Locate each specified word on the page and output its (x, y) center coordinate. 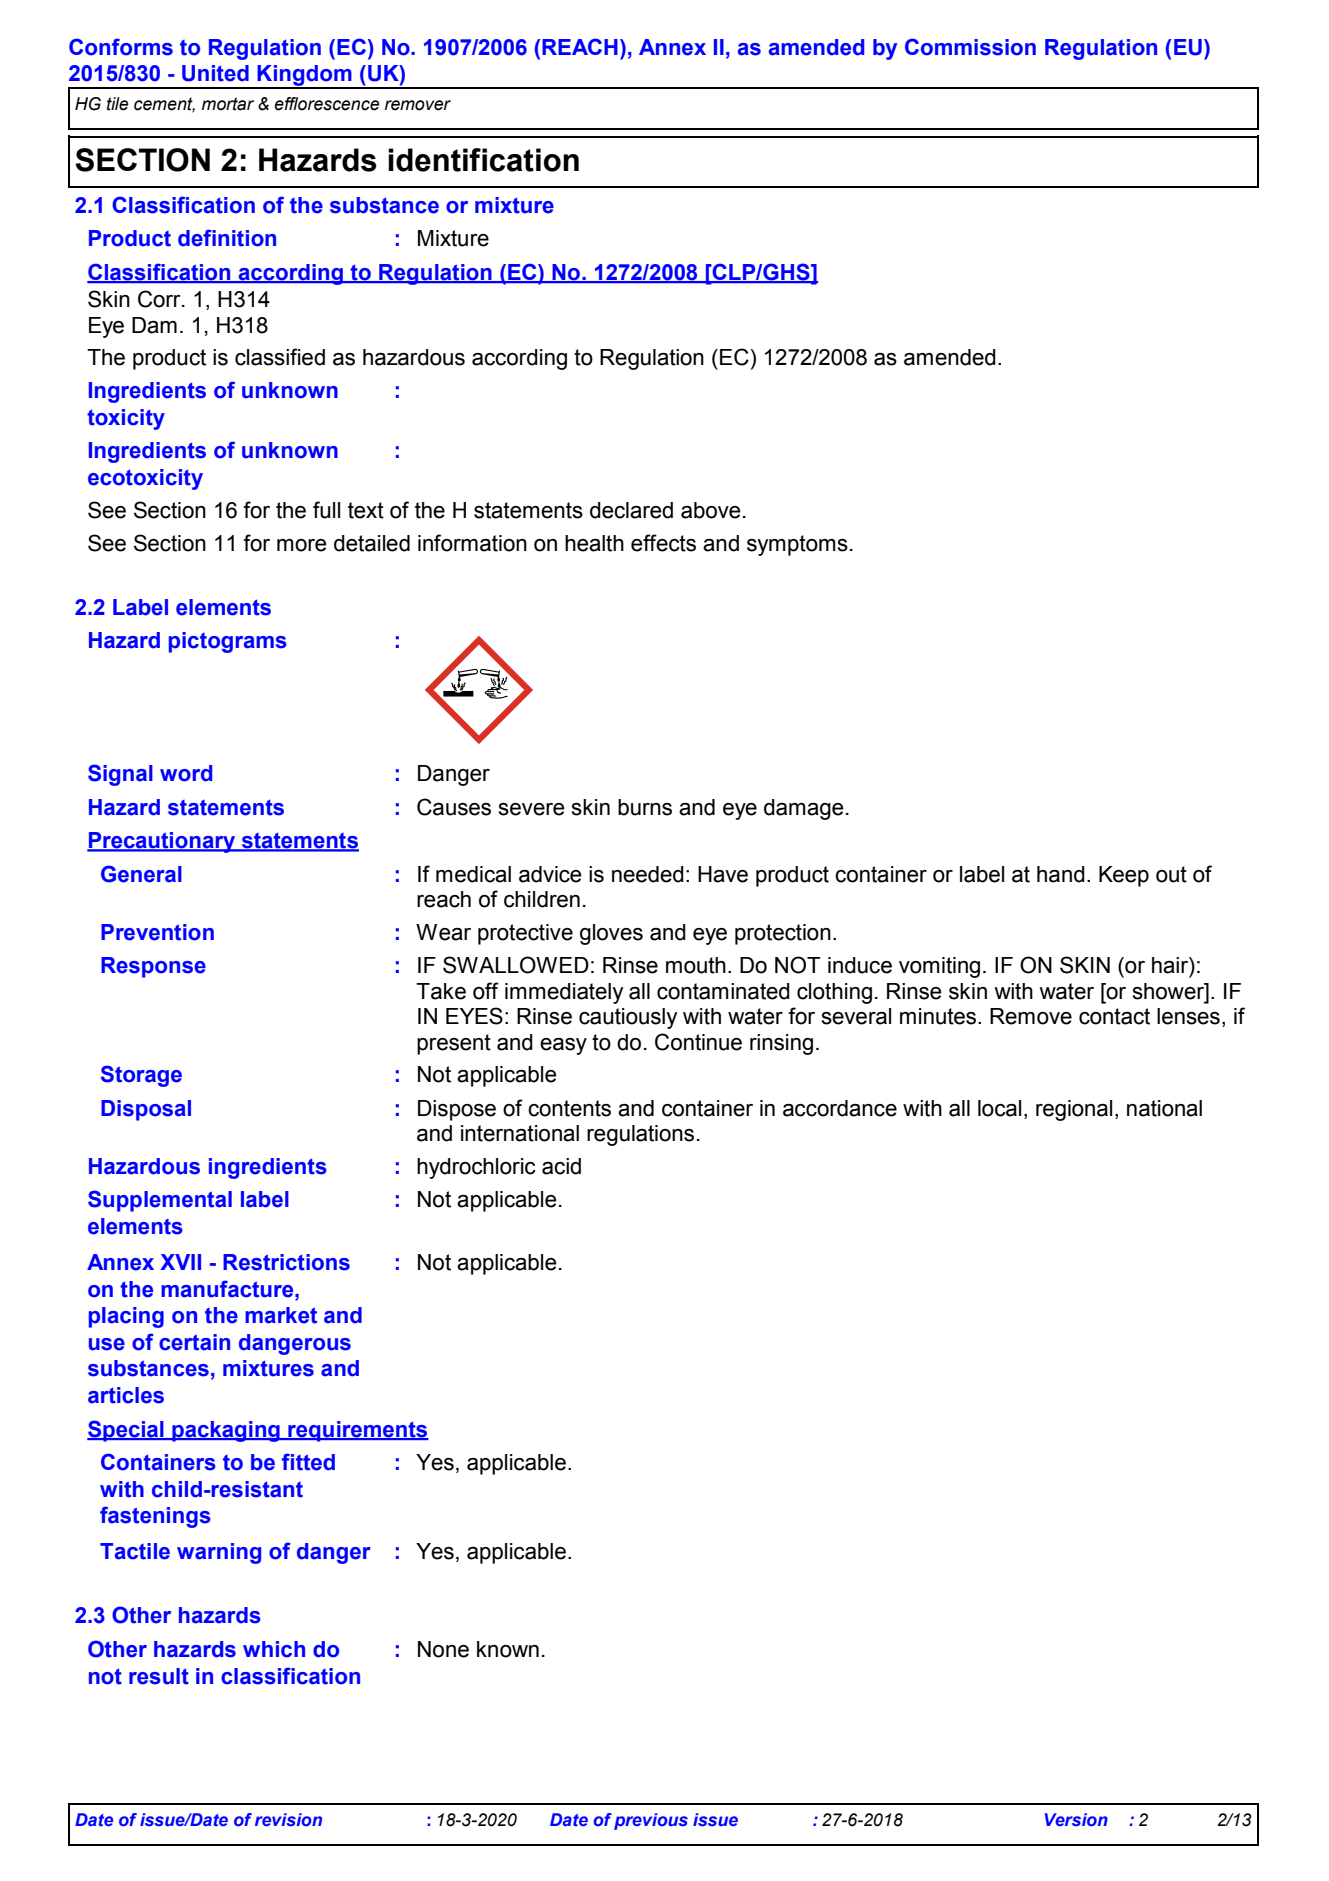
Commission (970, 47)
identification (483, 160)
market (281, 1315)
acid (561, 1166)
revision (288, 1820)
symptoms (797, 545)
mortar (228, 104)
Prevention (157, 932)
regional (1074, 1110)
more (302, 545)
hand (1061, 874)
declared (631, 510)
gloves (611, 934)
